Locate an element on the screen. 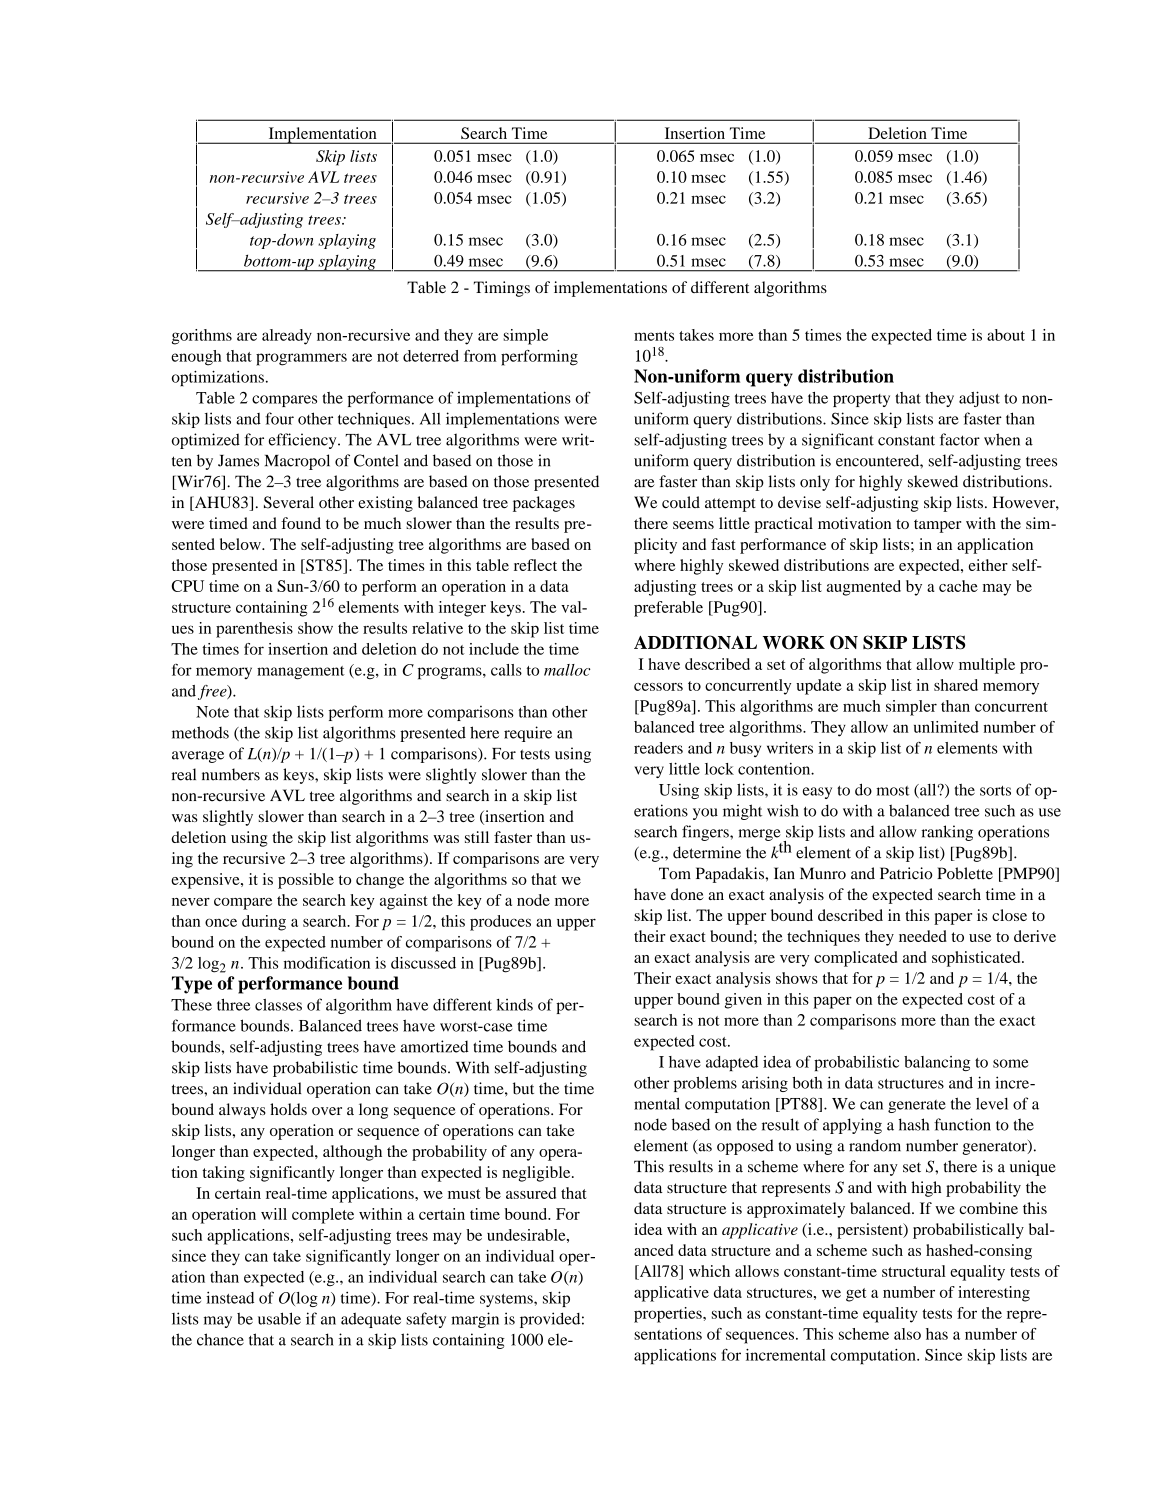  also is located at coordinates (907, 1334).
